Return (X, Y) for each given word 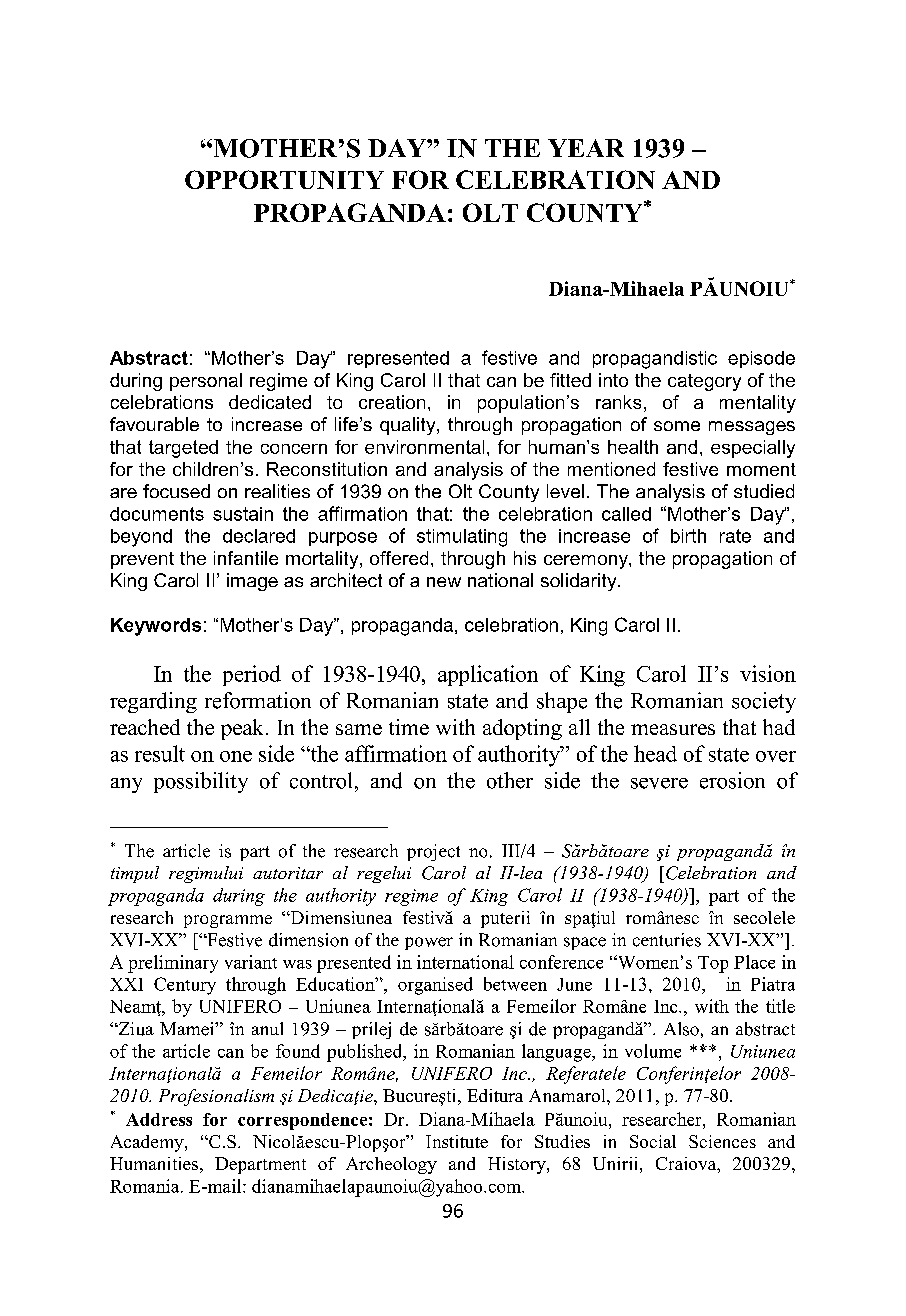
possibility (201, 782)
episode (761, 359)
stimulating (462, 538)
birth (688, 536)
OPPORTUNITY (284, 179)
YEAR (586, 148)
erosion (732, 780)
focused (176, 491)
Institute (457, 1141)
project (433, 852)
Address (159, 1119)
